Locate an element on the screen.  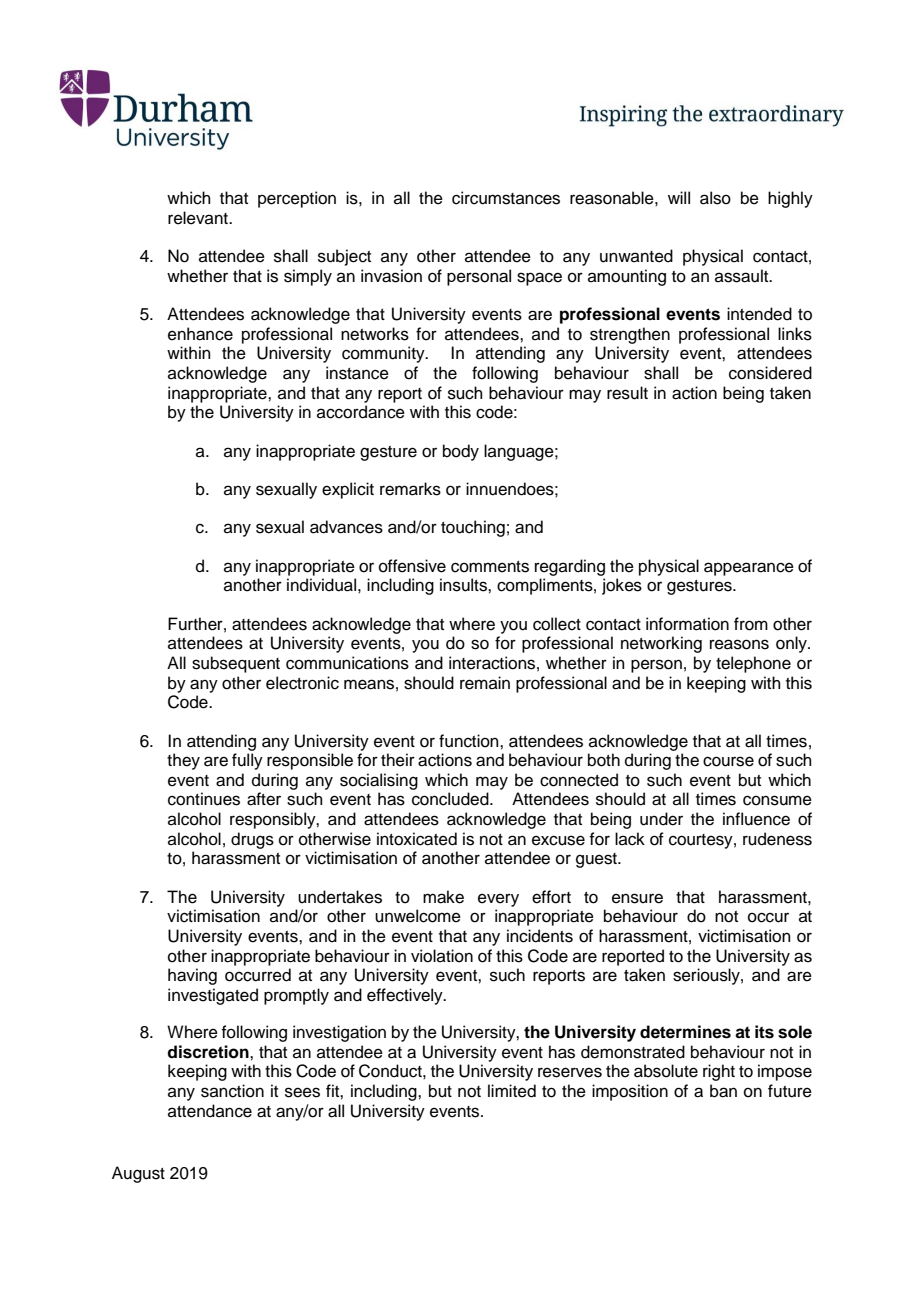
circumstances is located at coordinates (506, 198).
